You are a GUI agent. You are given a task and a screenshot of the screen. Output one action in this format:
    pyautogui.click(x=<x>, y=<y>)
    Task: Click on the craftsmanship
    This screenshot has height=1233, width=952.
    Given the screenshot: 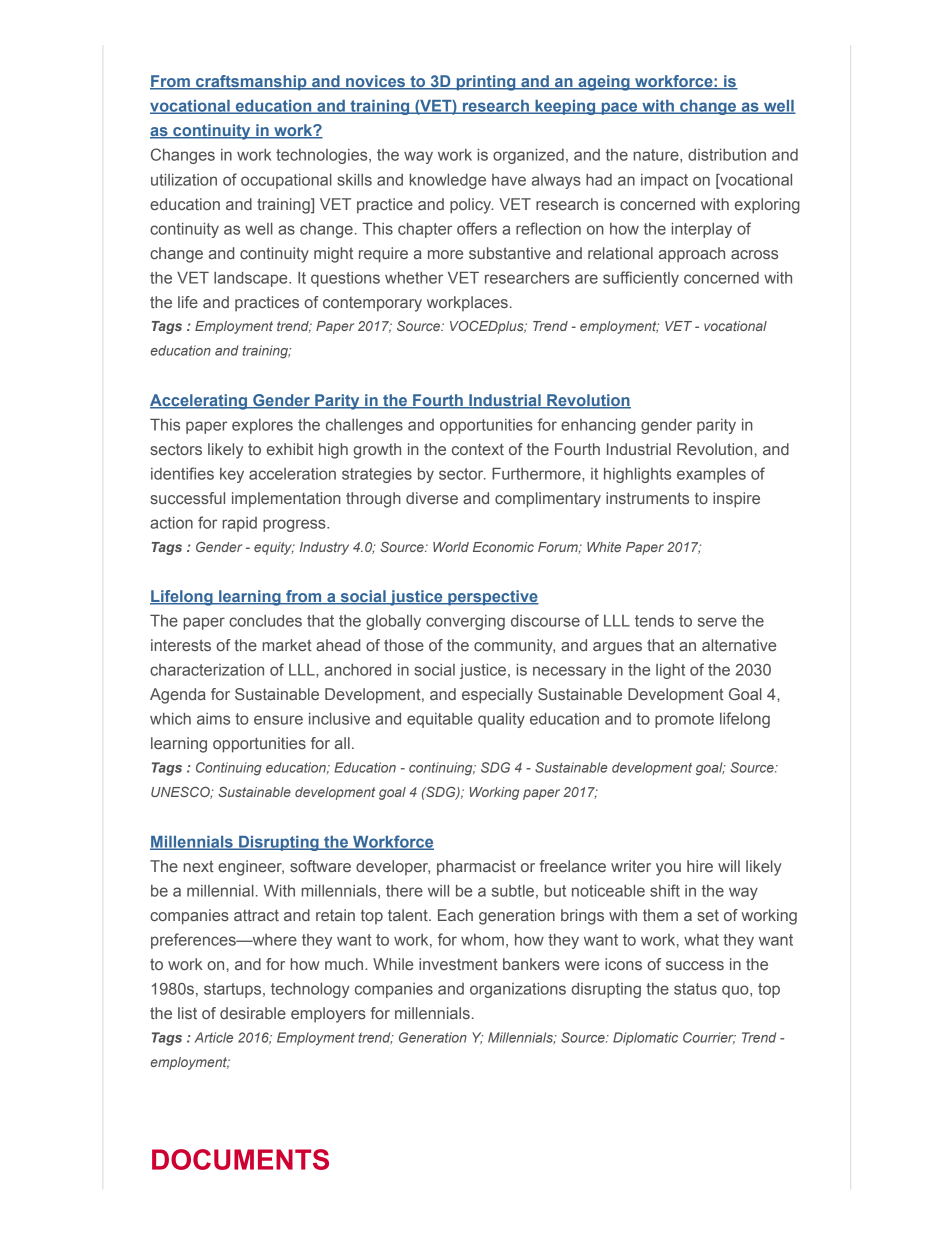 What is the action you would take?
    pyautogui.click(x=251, y=83)
